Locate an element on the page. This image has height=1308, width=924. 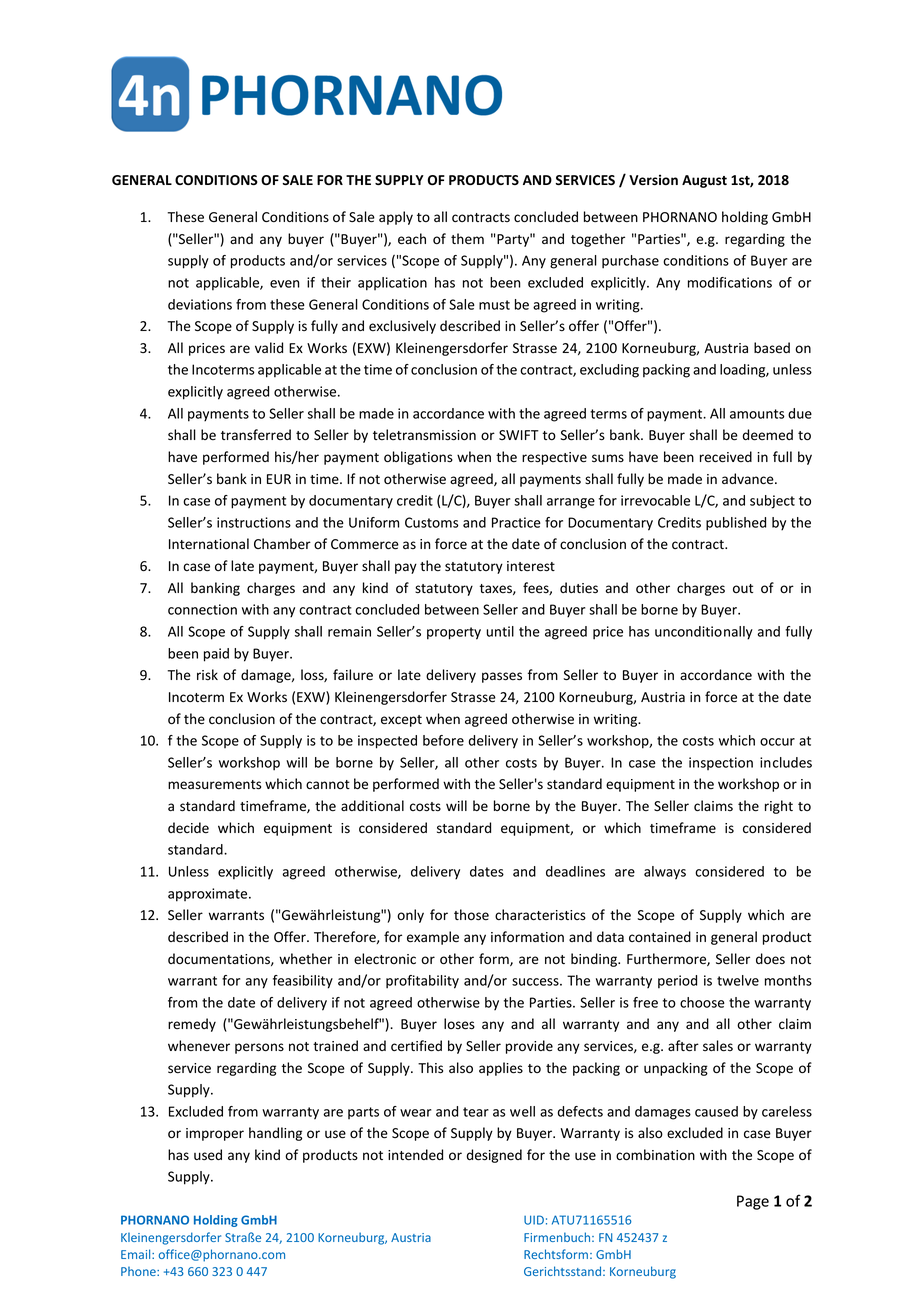
August is located at coordinates (704, 181).
